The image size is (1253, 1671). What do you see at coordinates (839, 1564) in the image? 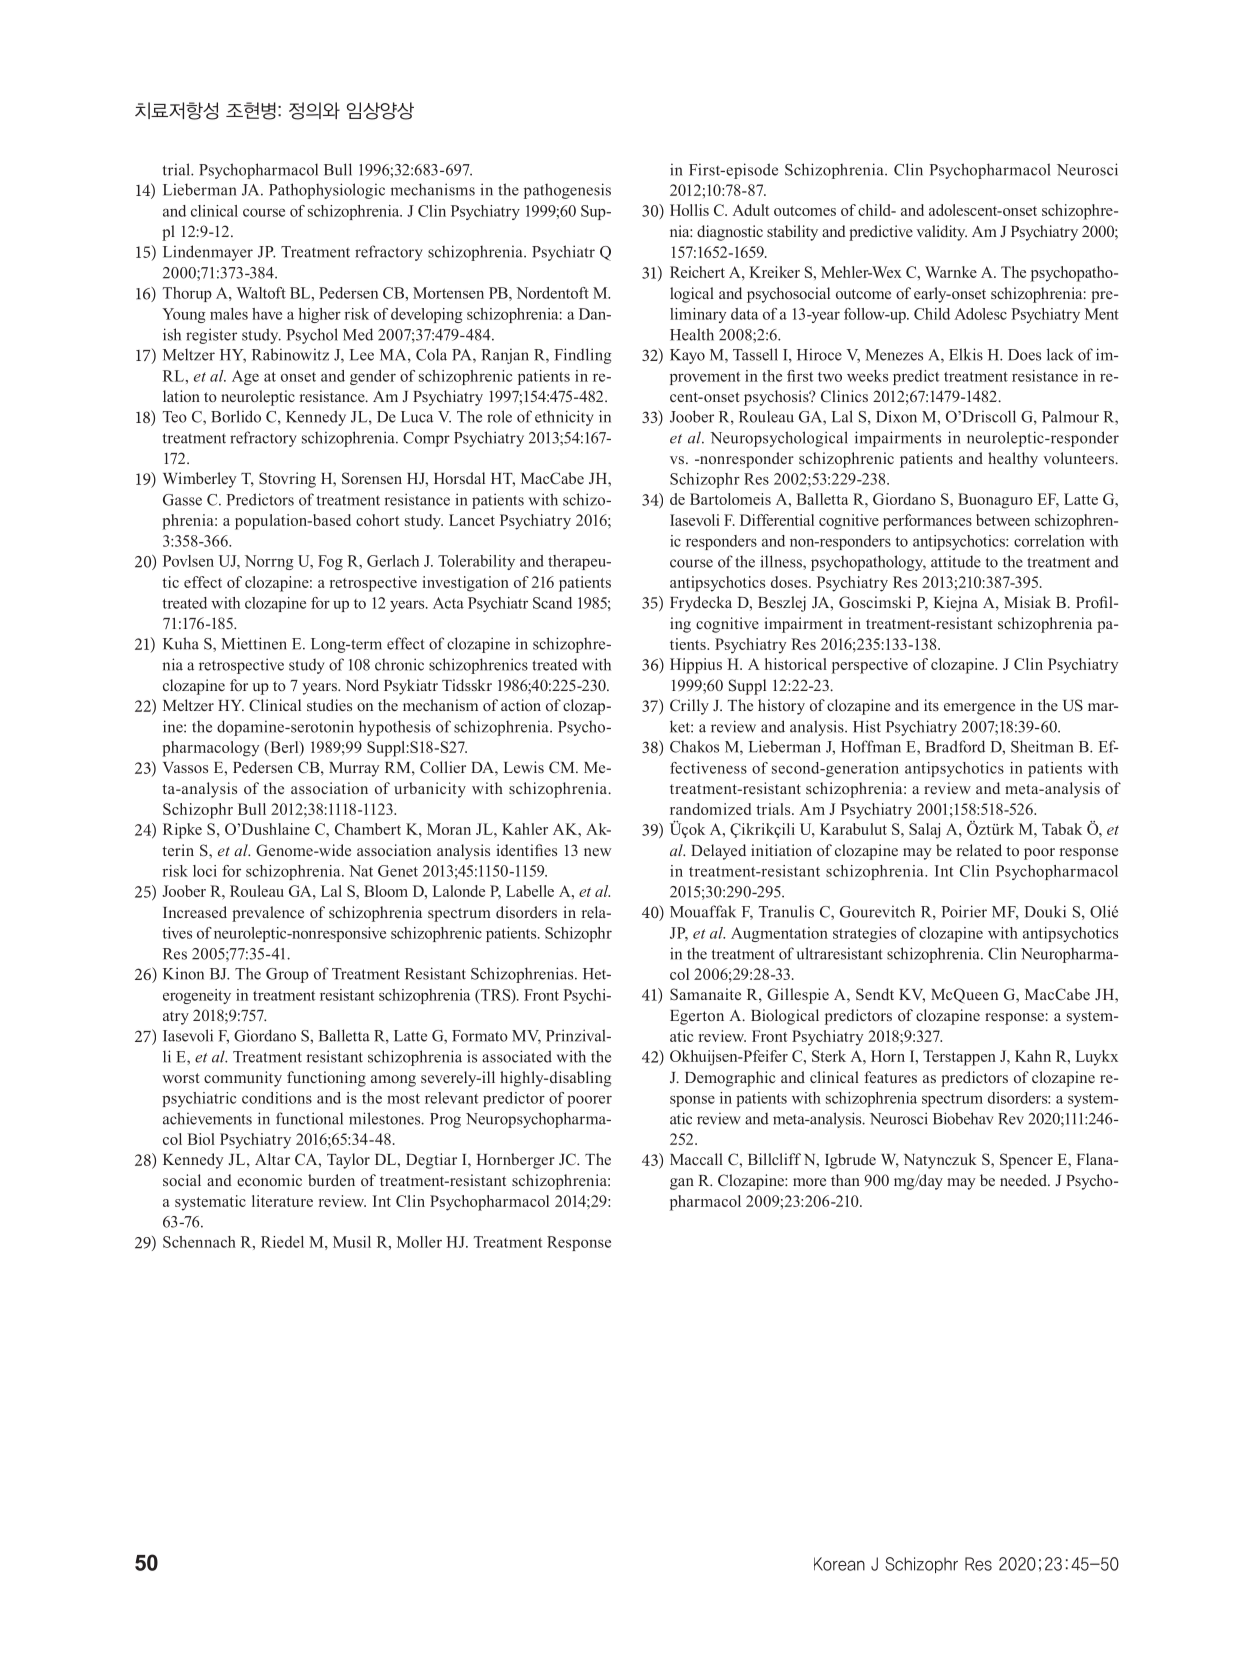
I see `Korean` at bounding box center [839, 1564].
